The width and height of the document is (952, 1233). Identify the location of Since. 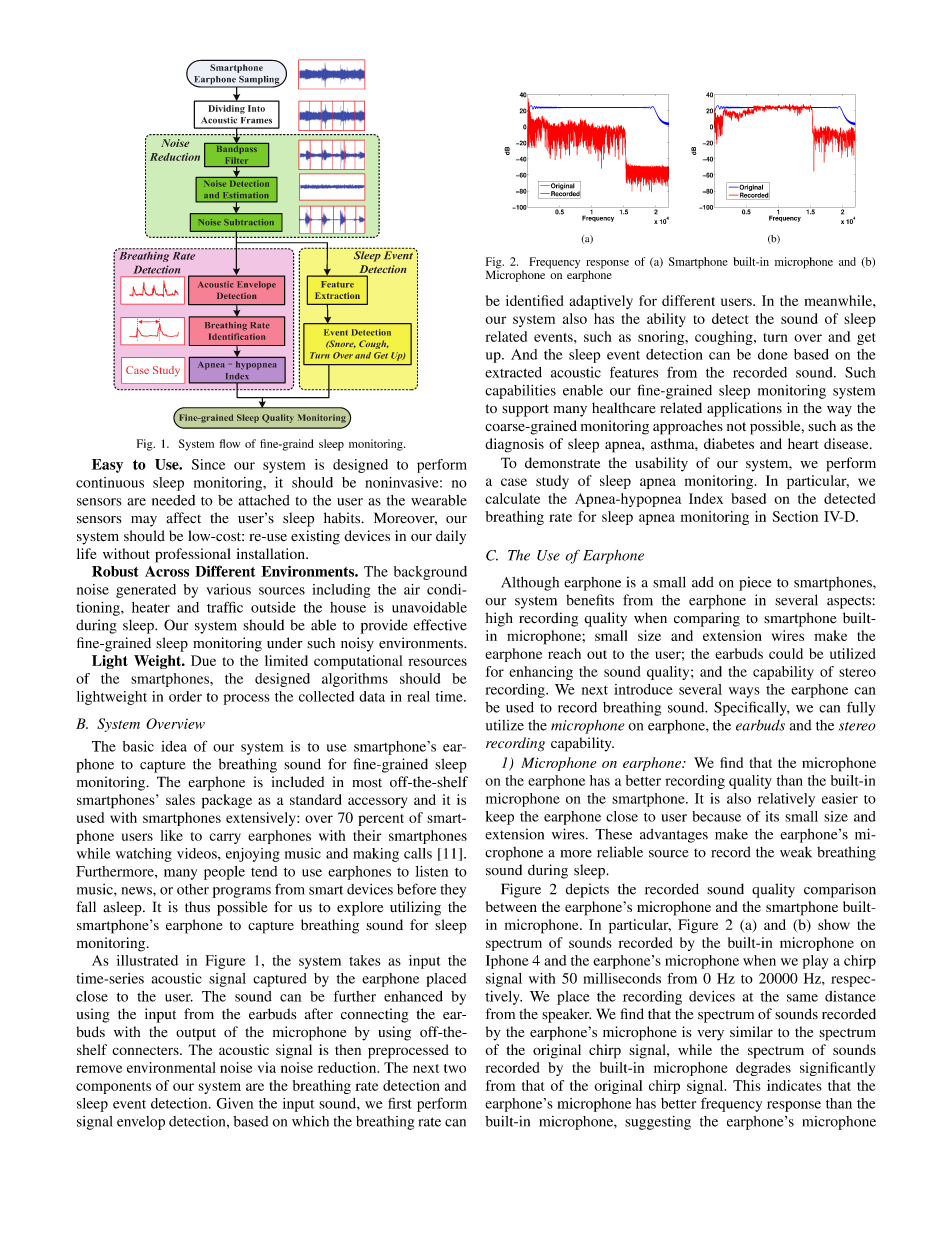
(208, 464).
